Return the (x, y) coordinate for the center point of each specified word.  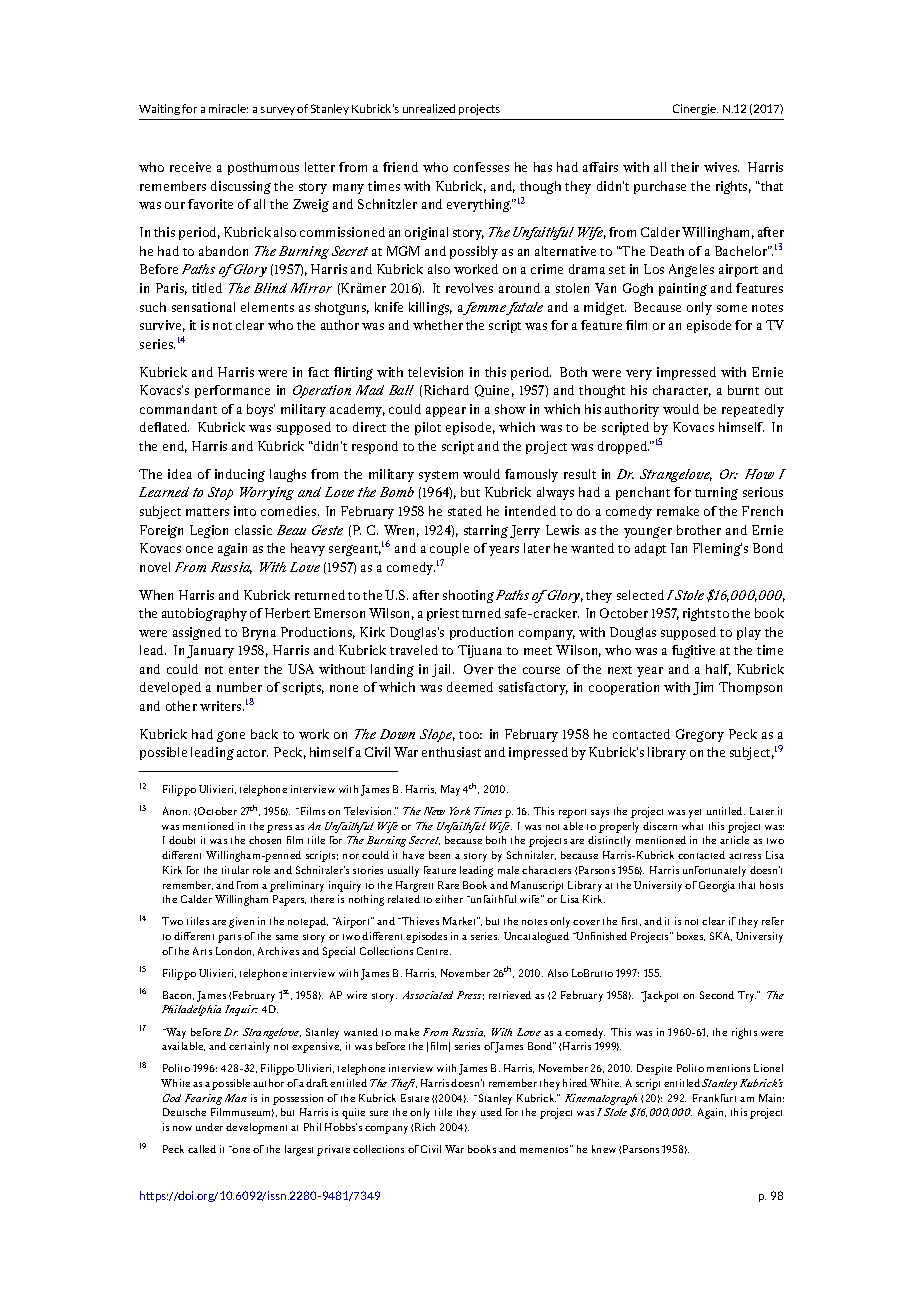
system (438, 476)
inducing (240, 475)
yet (695, 813)
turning (716, 493)
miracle (228, 108)
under (209, 1127)
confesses (481, 167)
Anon (176, 811)
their (685, 167)
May (452, 790)
